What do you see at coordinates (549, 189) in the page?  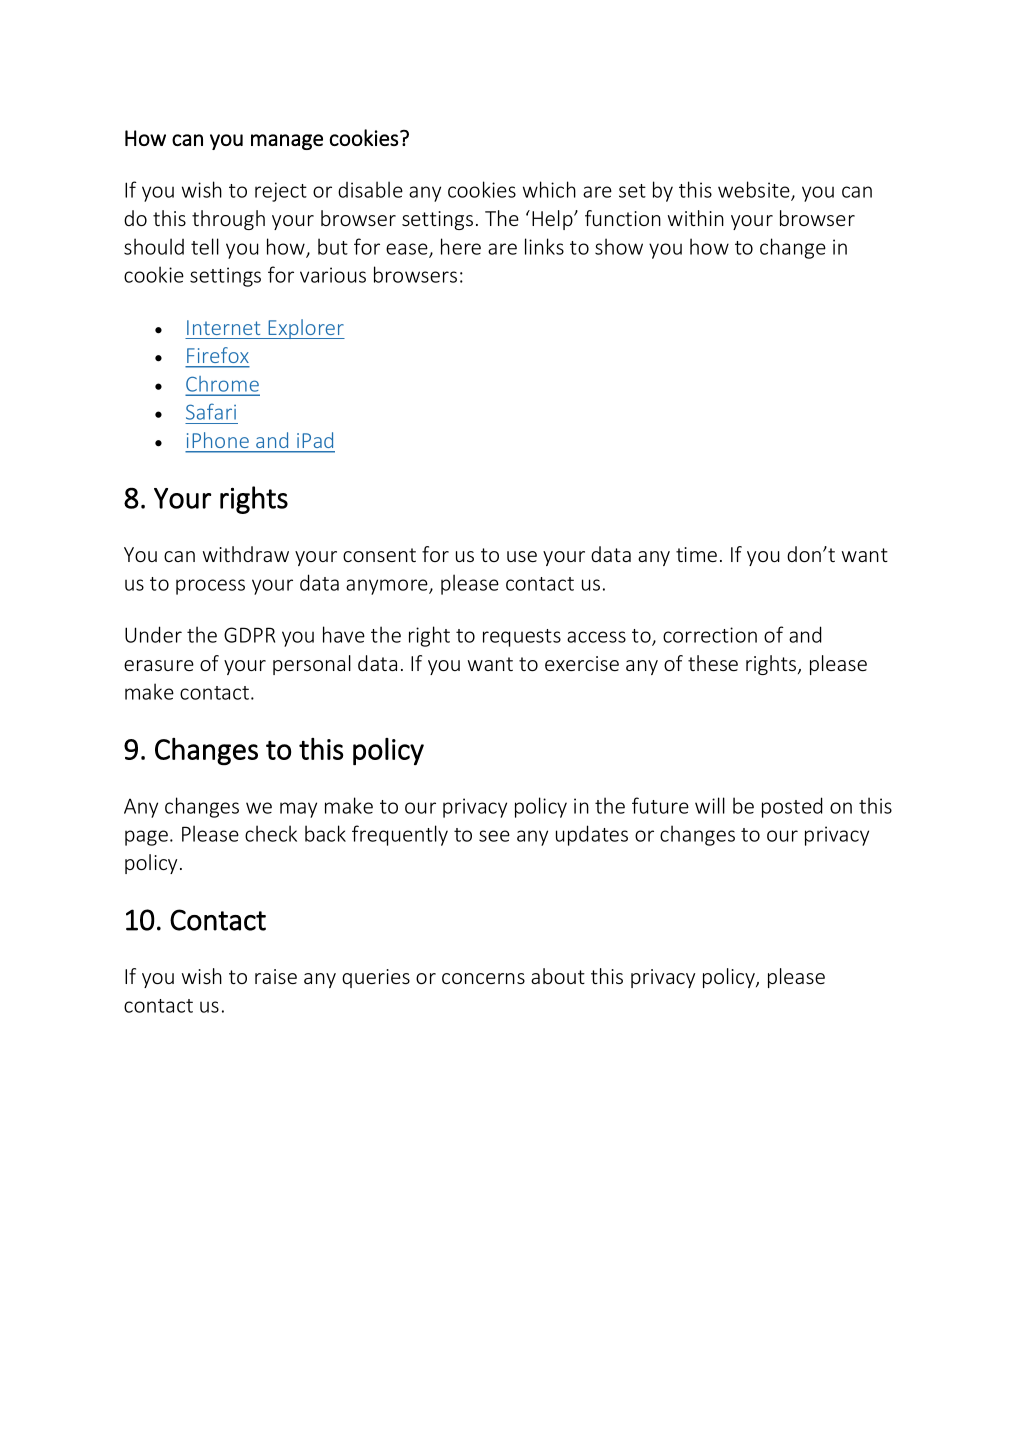 I see `which` at bounding box center [549, 189].
